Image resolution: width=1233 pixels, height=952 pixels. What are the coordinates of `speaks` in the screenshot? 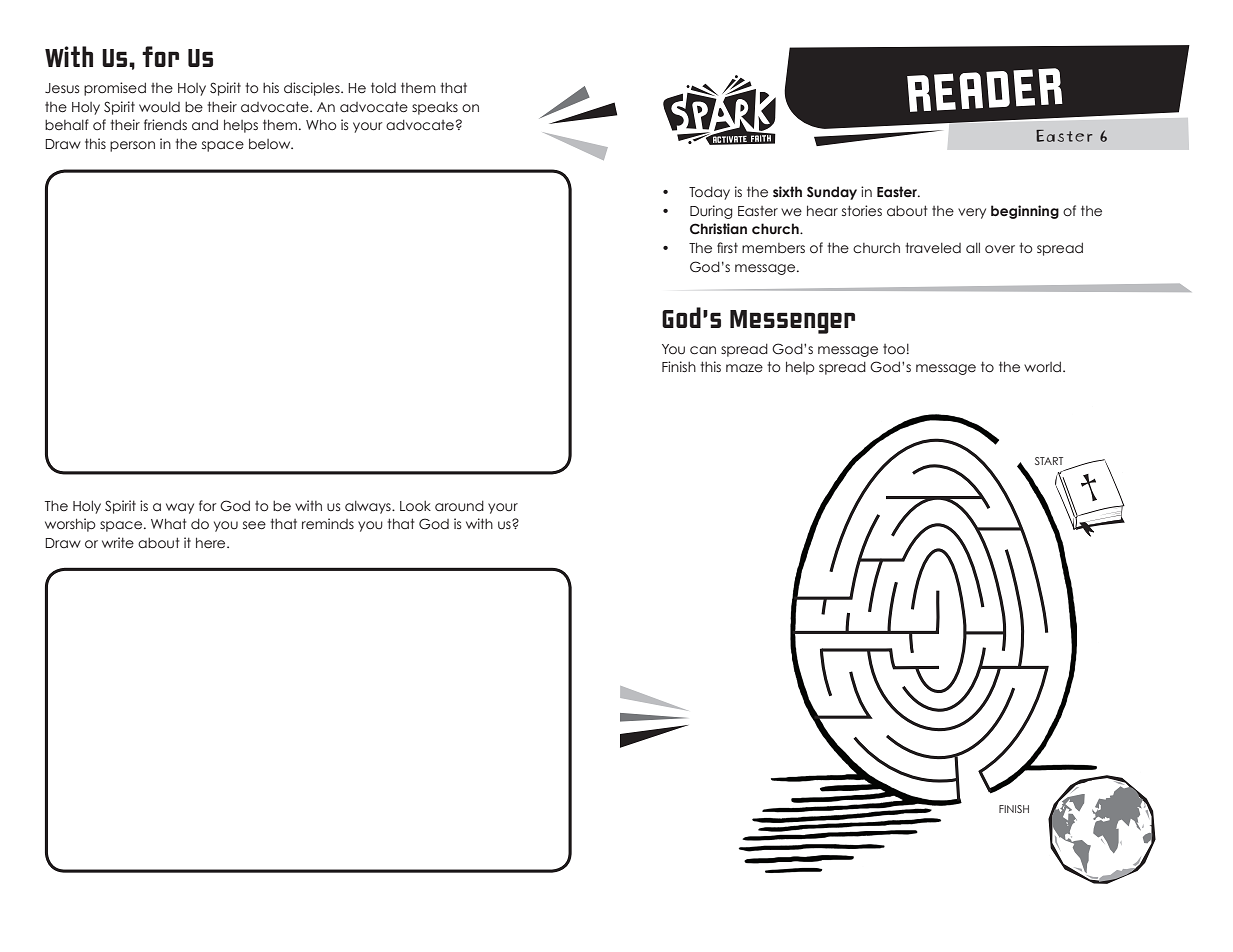 It's located at (435, 108).
